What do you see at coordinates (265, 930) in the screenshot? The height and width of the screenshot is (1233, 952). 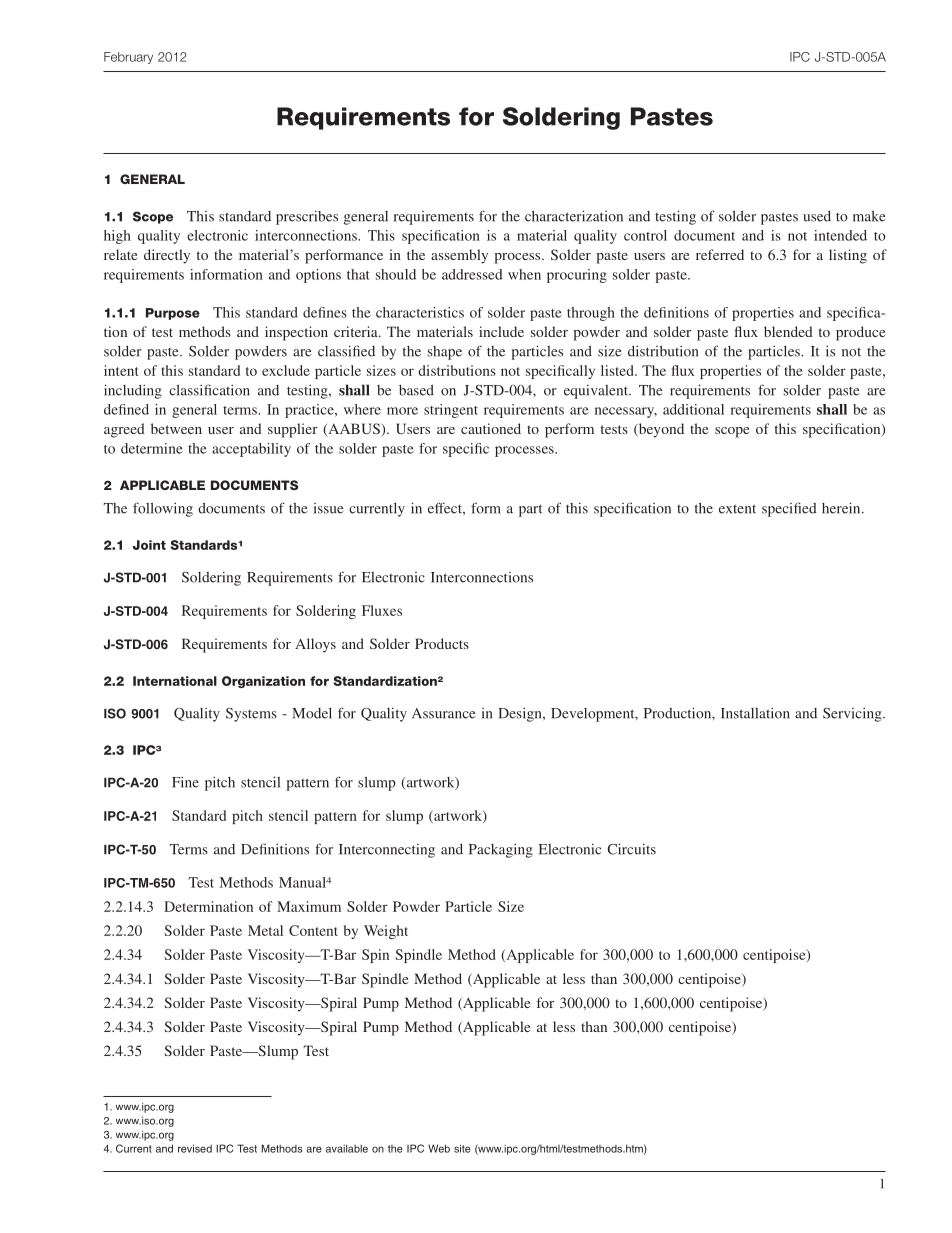 I see `Metal` at bounding box center [265, 930].
